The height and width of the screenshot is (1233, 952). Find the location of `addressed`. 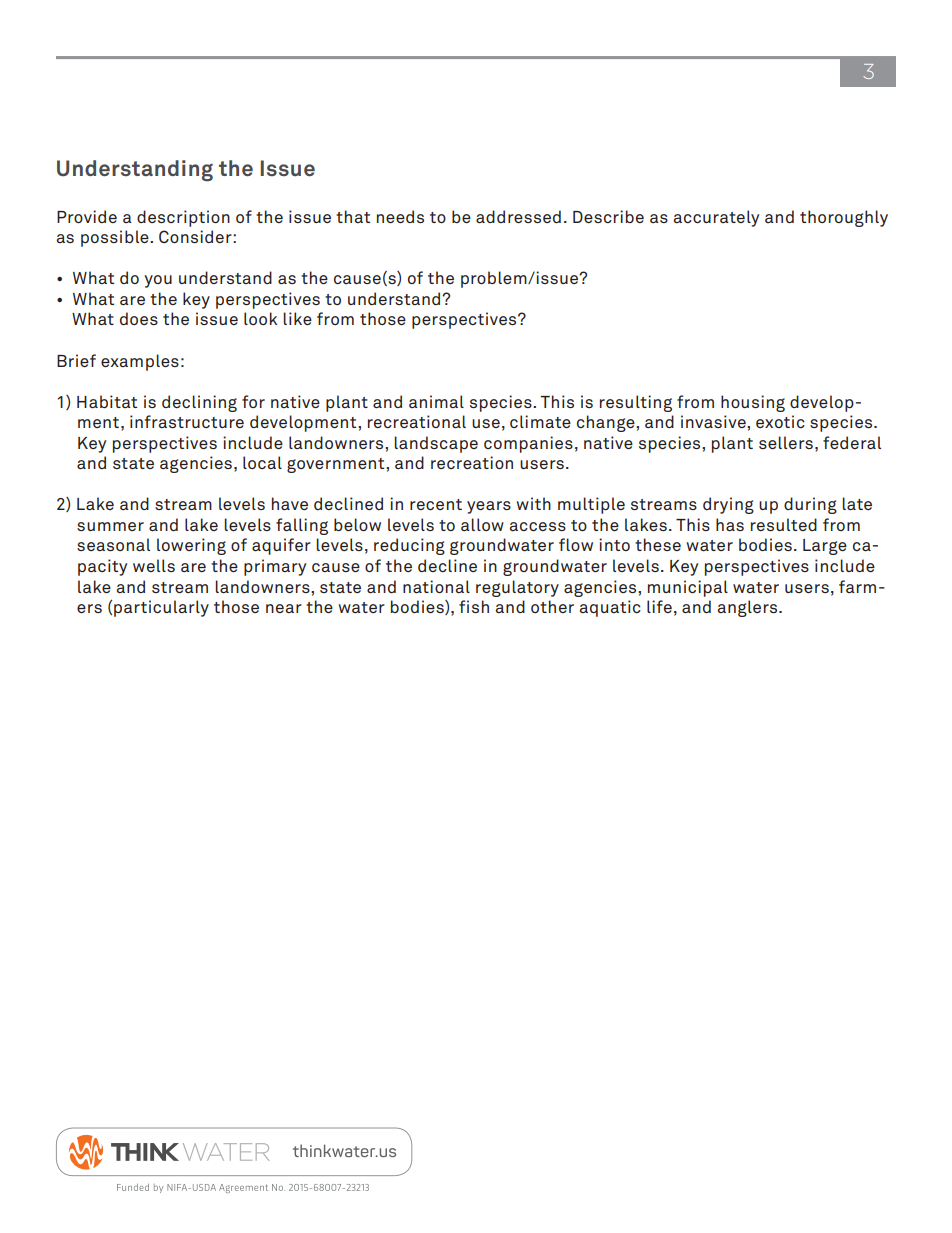

addressed is located at coordinates (518, 216).
